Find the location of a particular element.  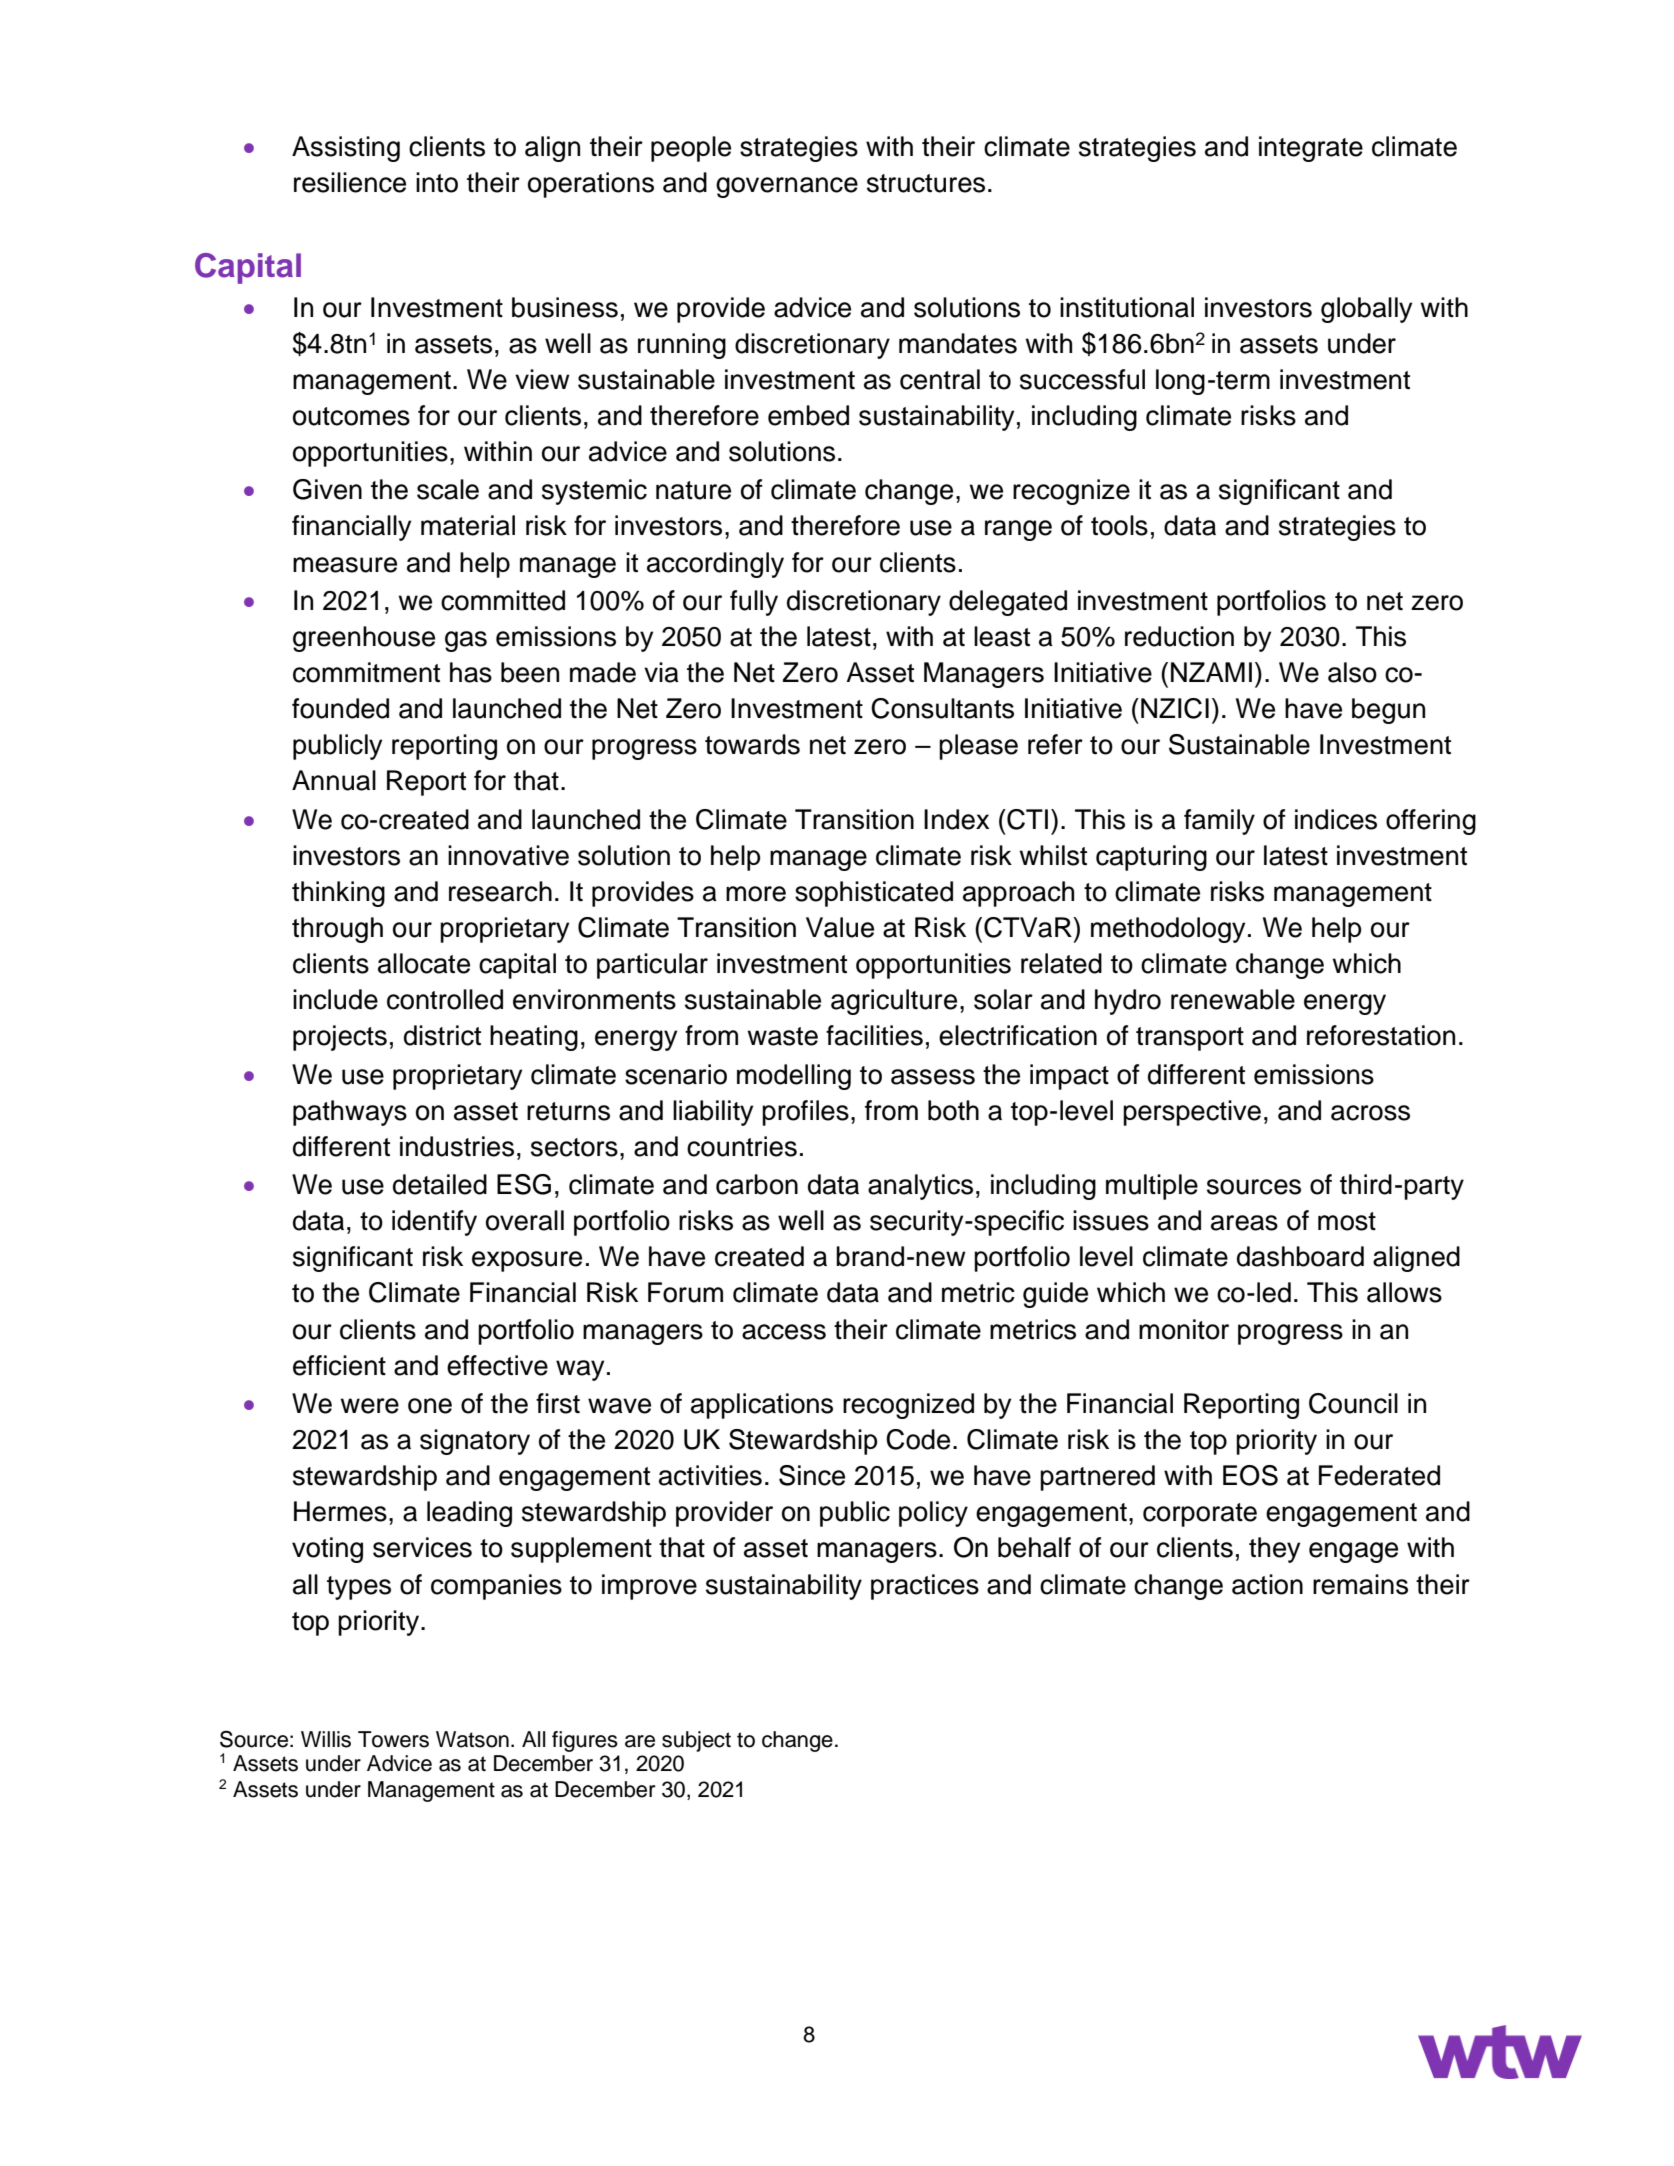

Watson is located at coordinates (472, 1739).
